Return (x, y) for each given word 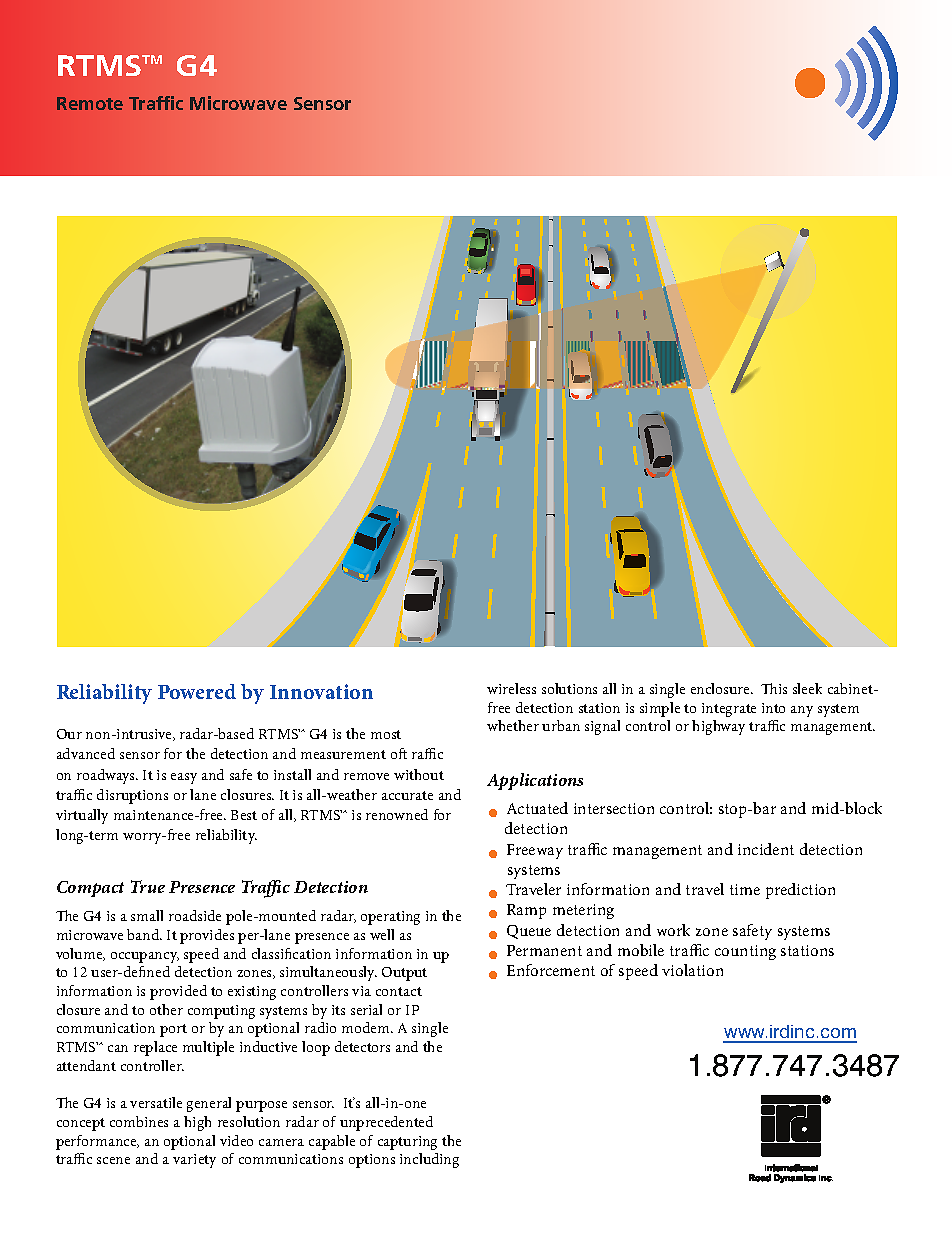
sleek (807, 688)
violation (692, 970)
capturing (407, 1143)
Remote (90, 103)
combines (139, 1121)
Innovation (321, 691)
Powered (197, 691)
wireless (511, 688)
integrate (729, 710)
